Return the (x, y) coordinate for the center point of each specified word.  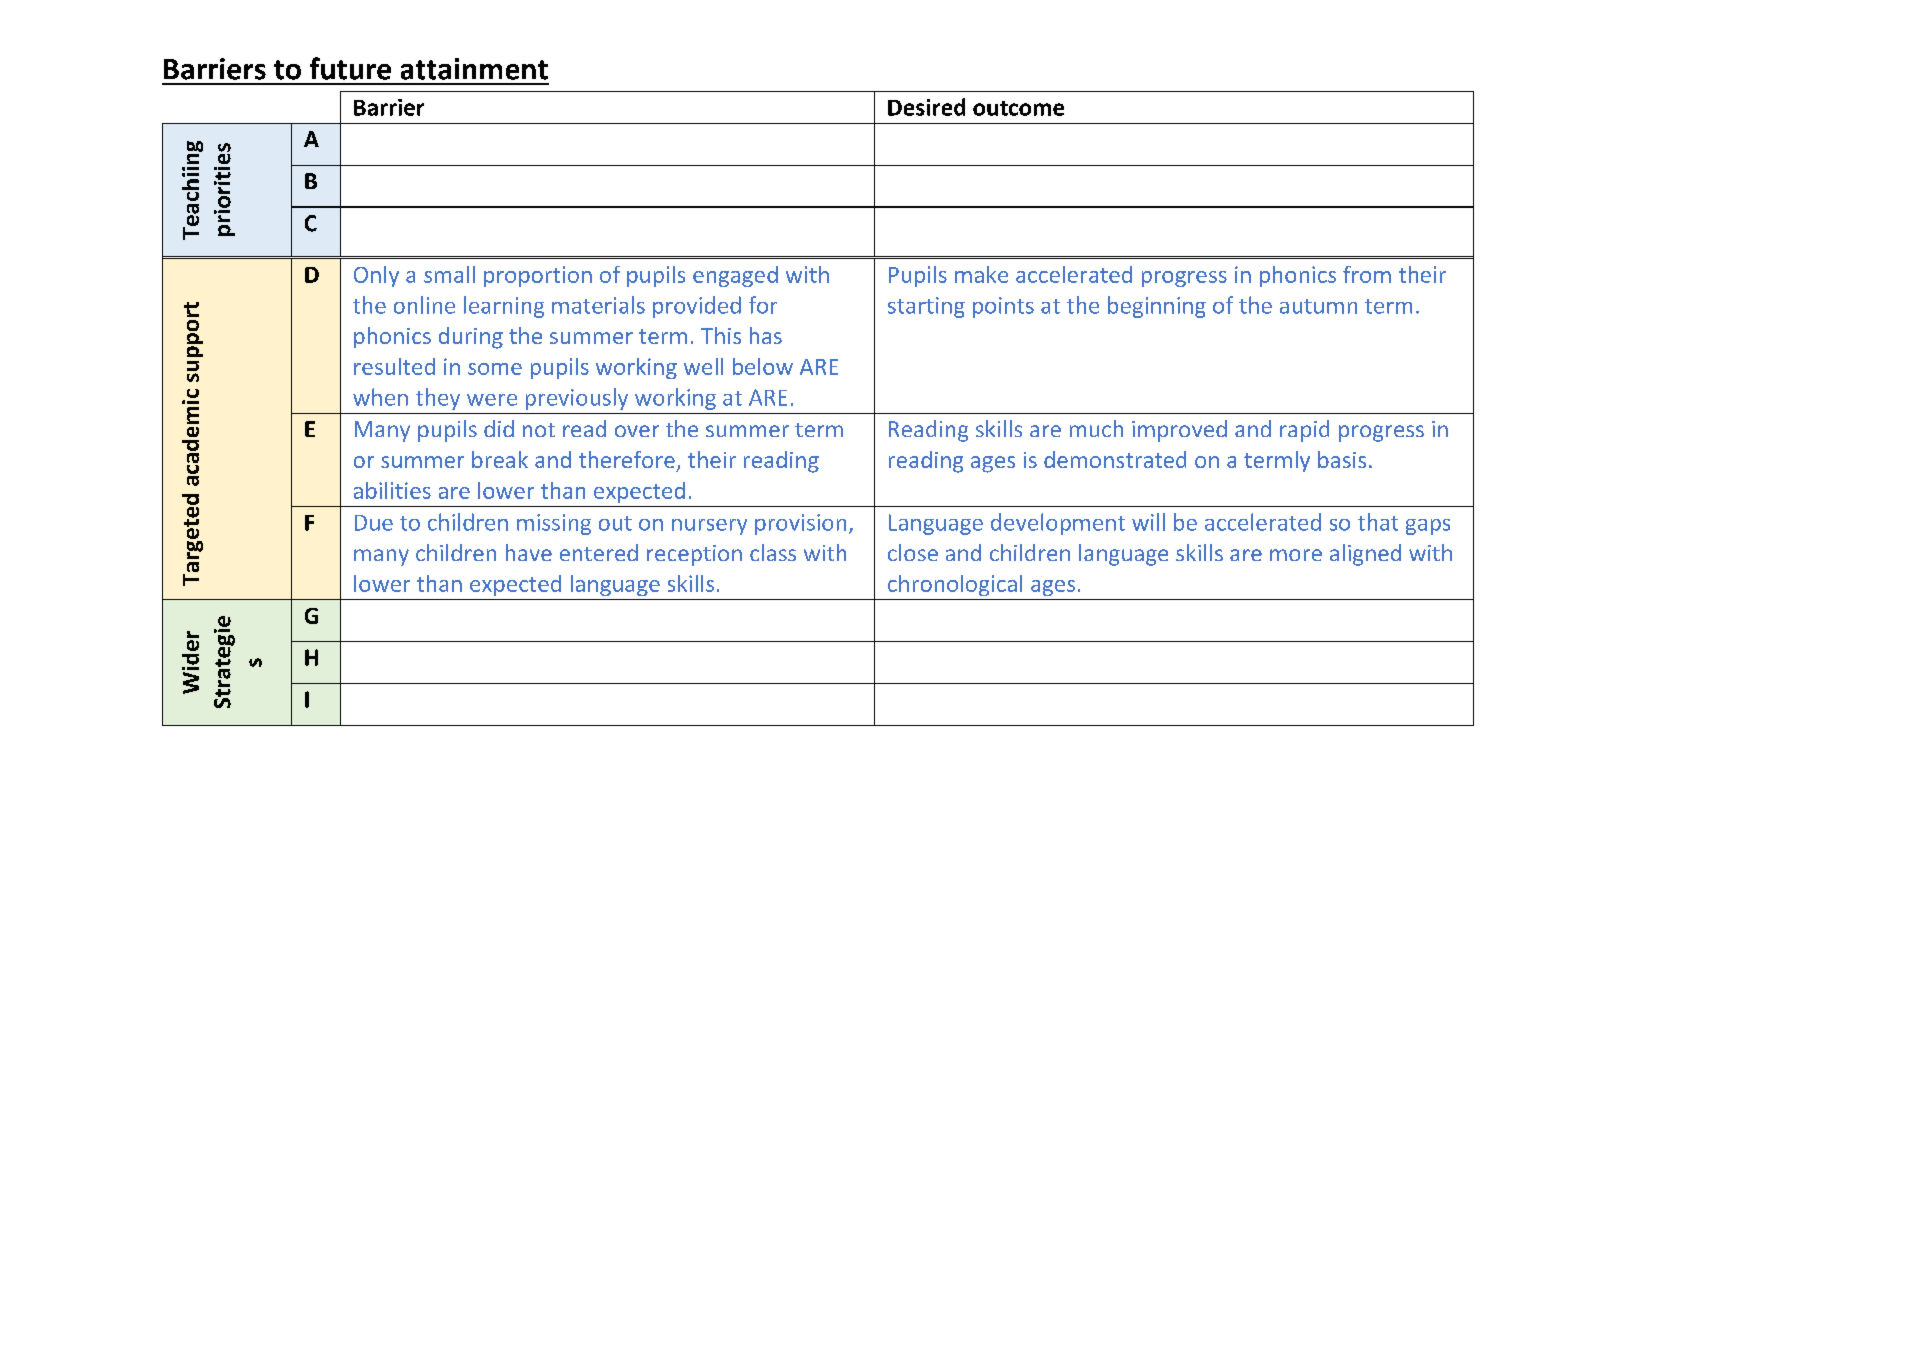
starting (926, 307)
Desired (926, 107)
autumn (1318, 306)
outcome (1018, 108)
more (1296, 555)
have (529, 552)
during (471, 338)
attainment (474, 69)
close (913, 552)
